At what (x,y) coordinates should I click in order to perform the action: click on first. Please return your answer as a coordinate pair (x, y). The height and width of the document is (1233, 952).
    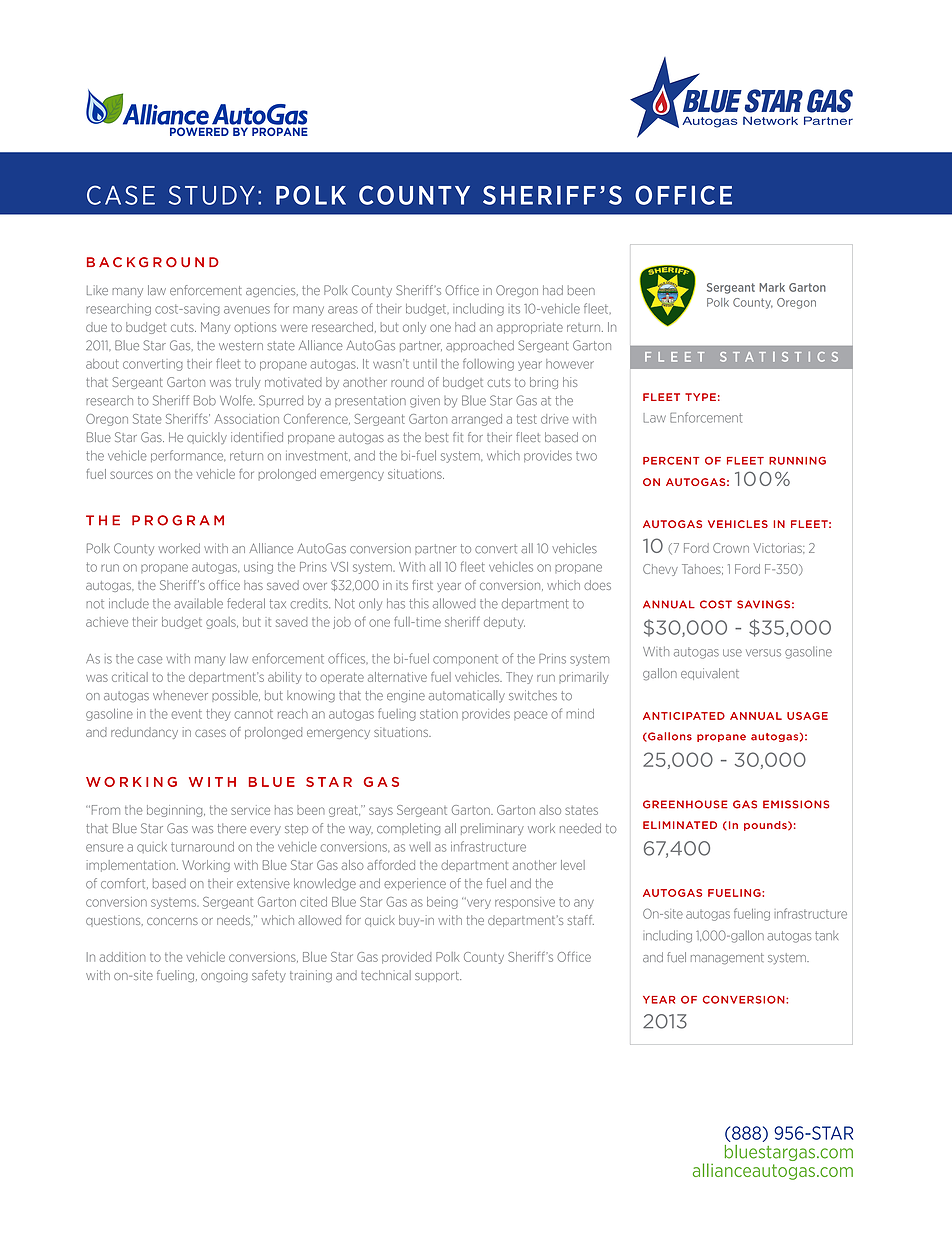
    Looking at the image, I should click on (423, 585).
